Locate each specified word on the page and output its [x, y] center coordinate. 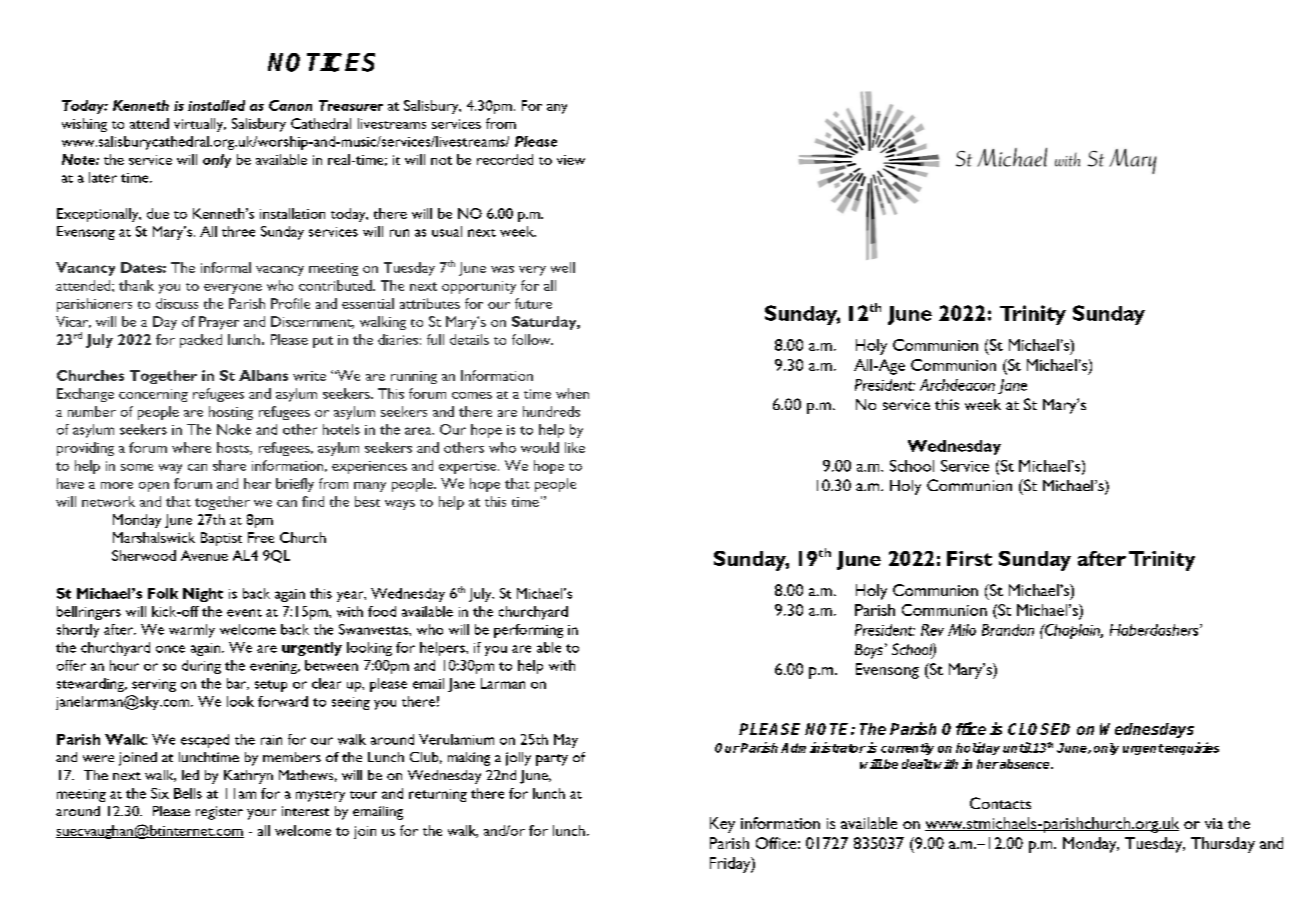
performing [528, 631]
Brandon [1008, 630]
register [219, 813]
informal [226, 267]
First [969, 558]
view [571, 160]
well [563, 267]
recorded [505, 159]
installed [216, 105]
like [575, 447]
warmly [192, 631]
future [533, 303]
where [191, 447]
